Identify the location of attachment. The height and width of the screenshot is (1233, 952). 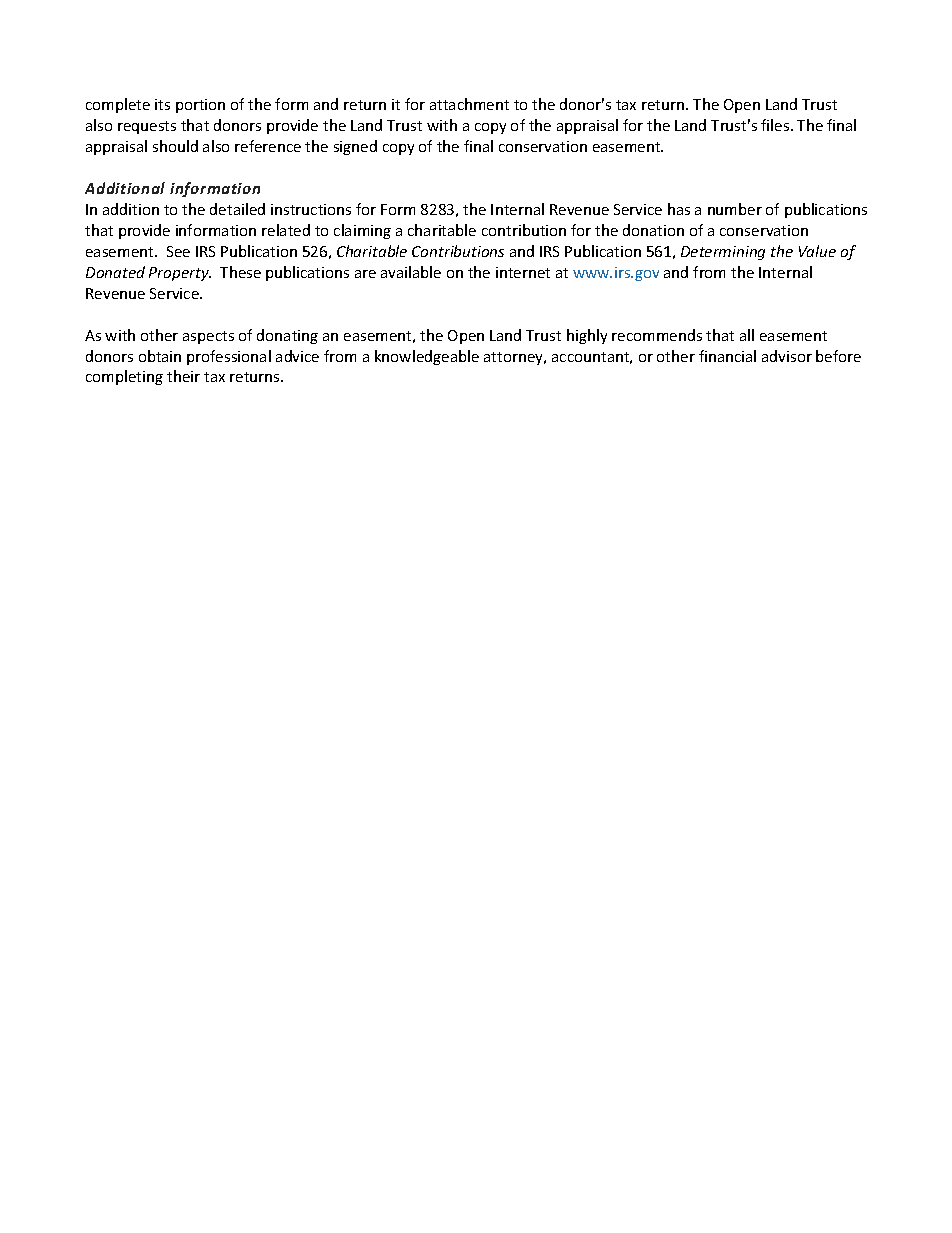
(469, 104).
